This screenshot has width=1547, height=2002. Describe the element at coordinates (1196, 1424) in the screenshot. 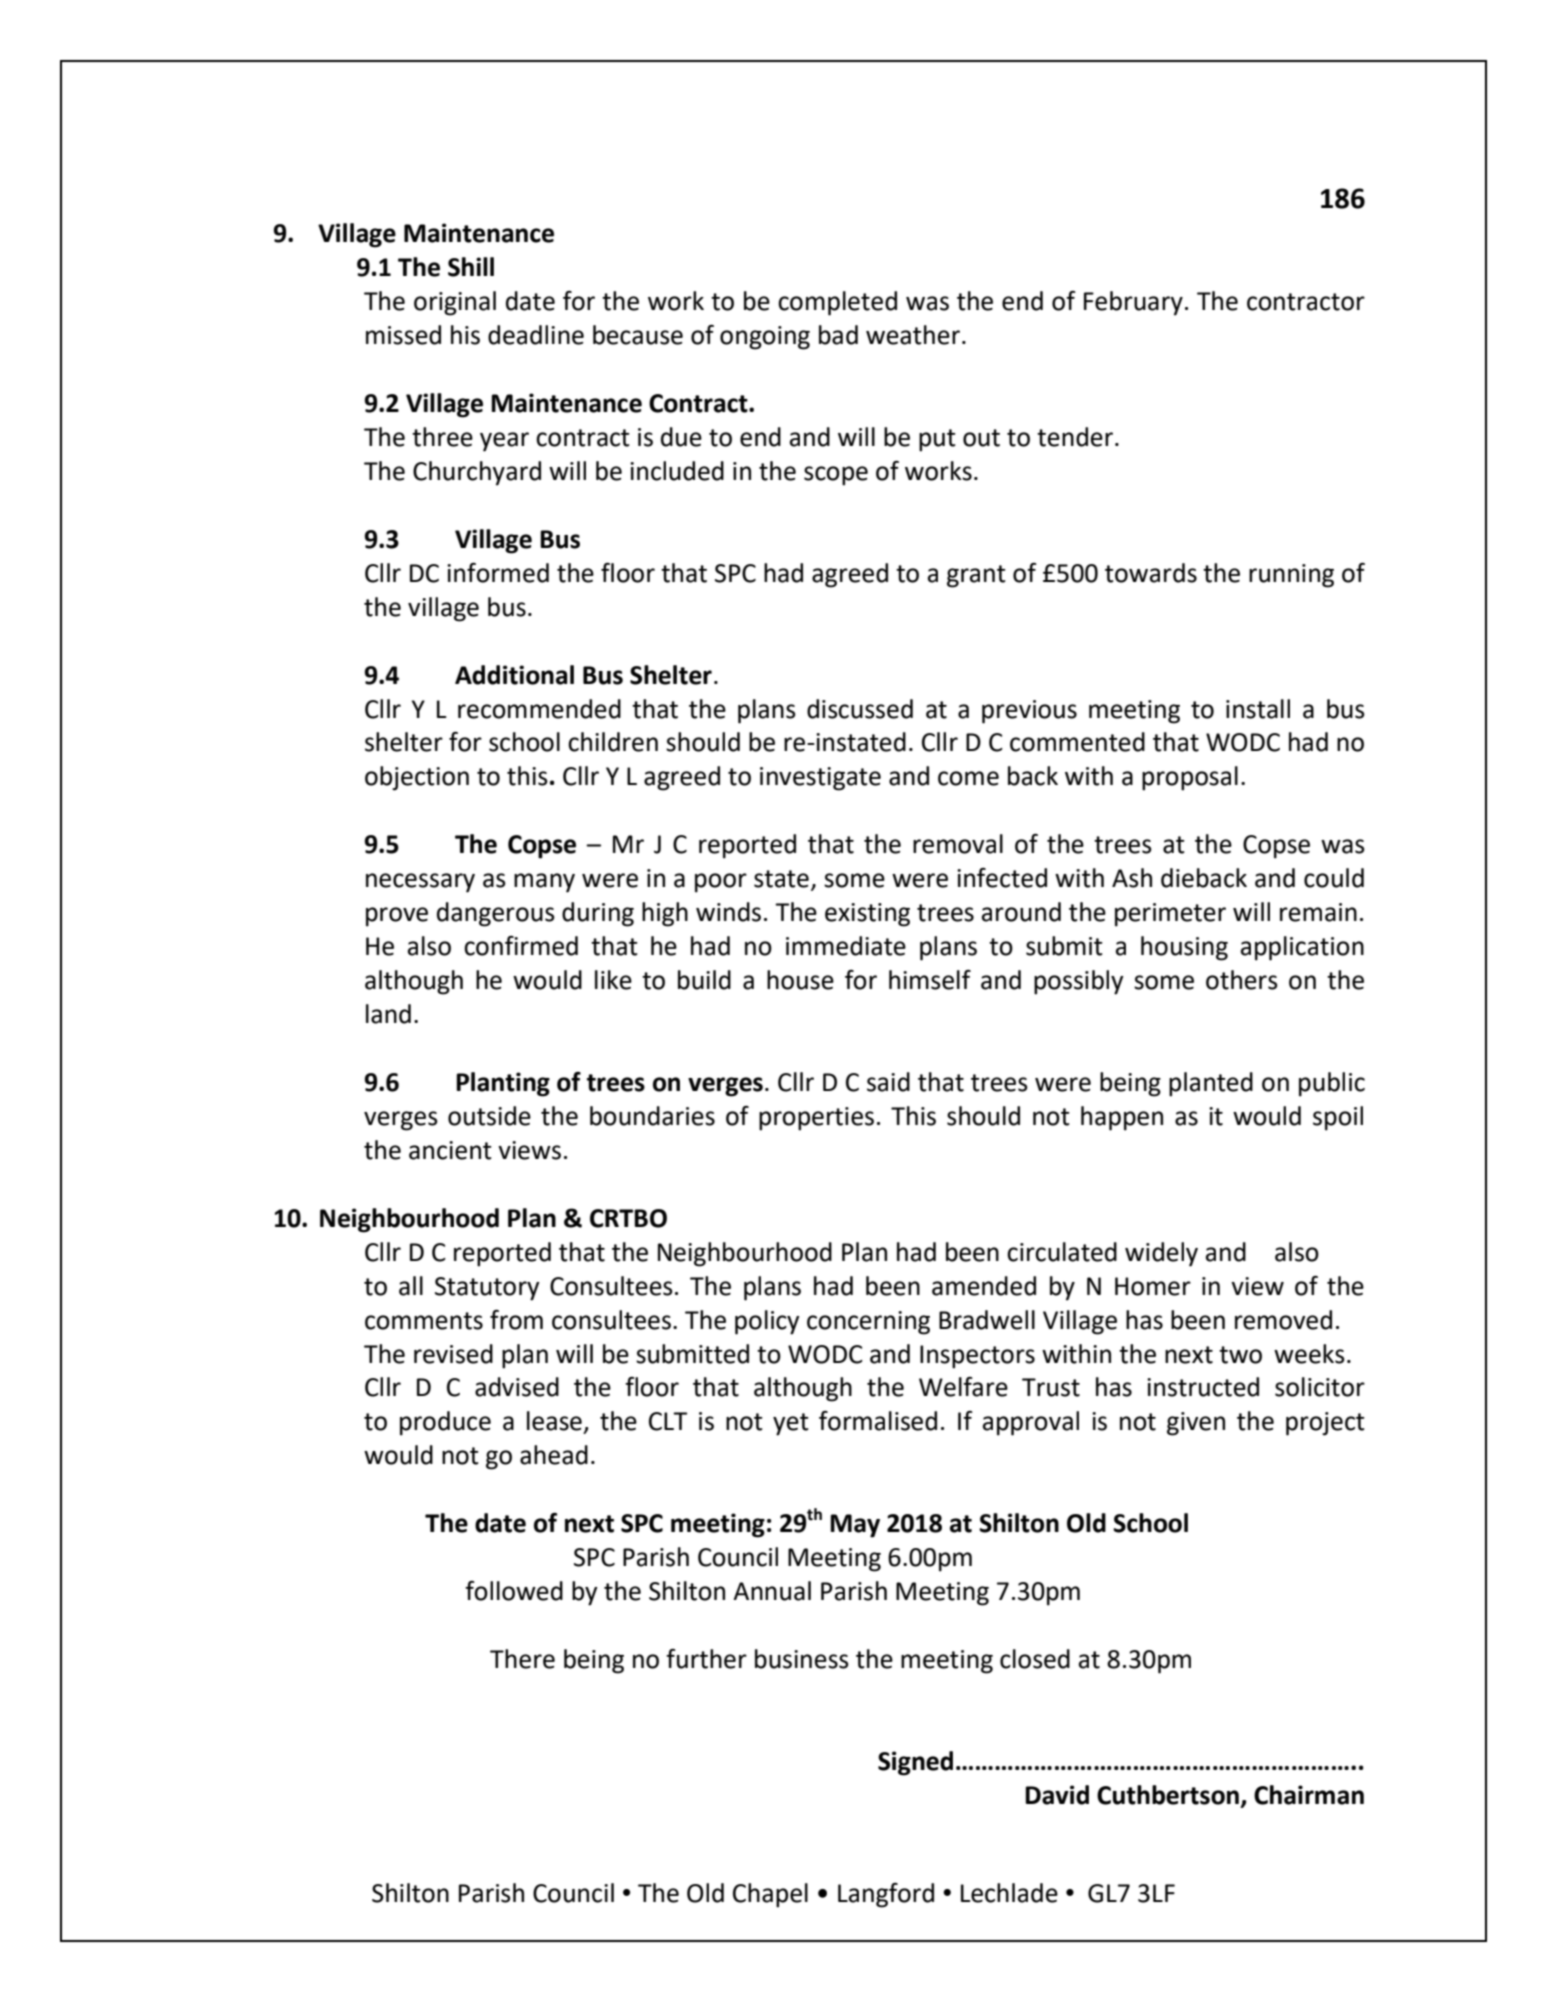

I see `given` at that location.
